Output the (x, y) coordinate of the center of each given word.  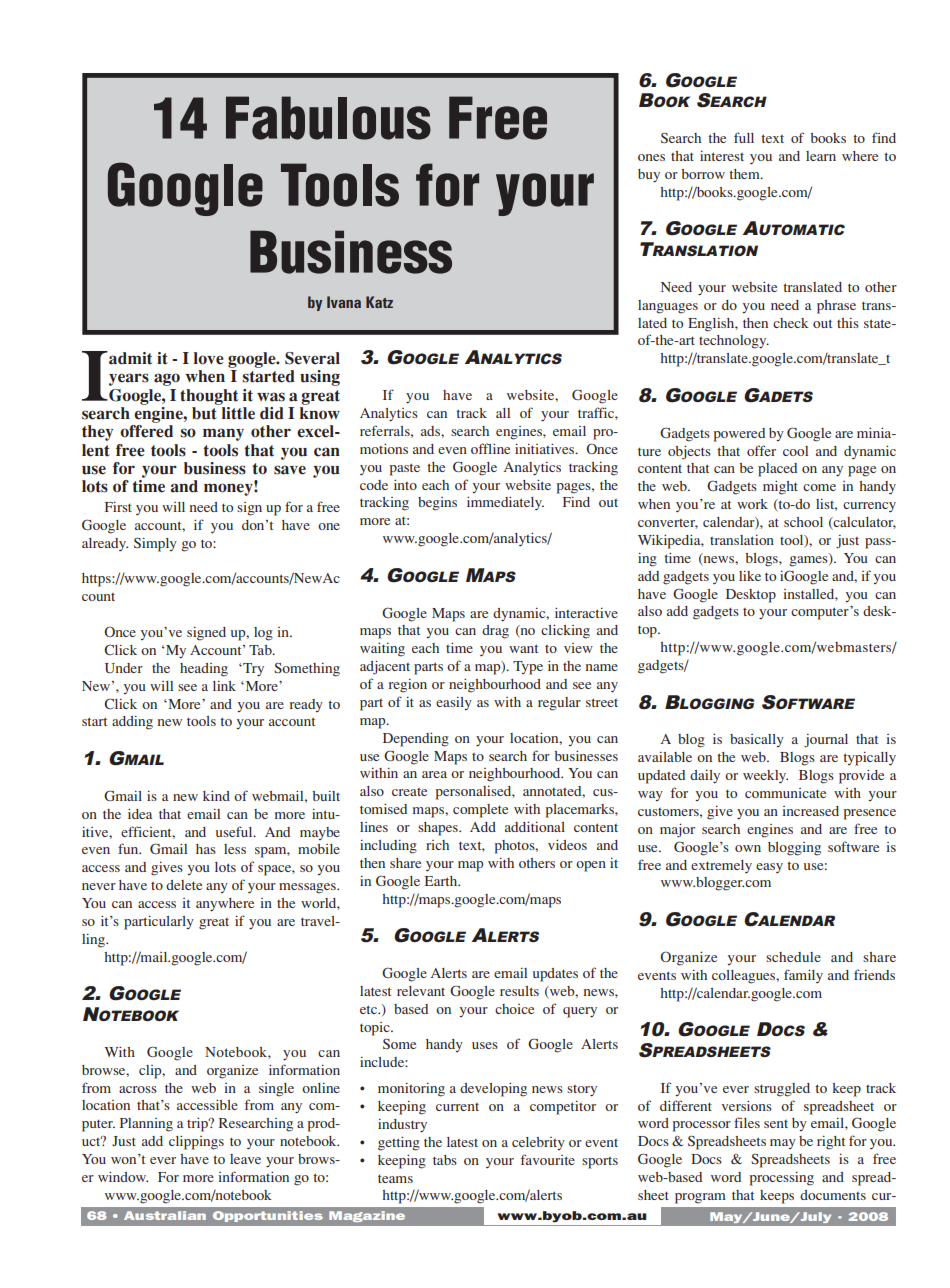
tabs (445, 1160)
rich (437, 845)
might (780, 488)
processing (781, 1179)
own (748, 848)
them (745, 174)
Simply (155, 545)
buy (649, 176)
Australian (165, 1215)
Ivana (344, 302)
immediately (505, 503)
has (206, 849)
